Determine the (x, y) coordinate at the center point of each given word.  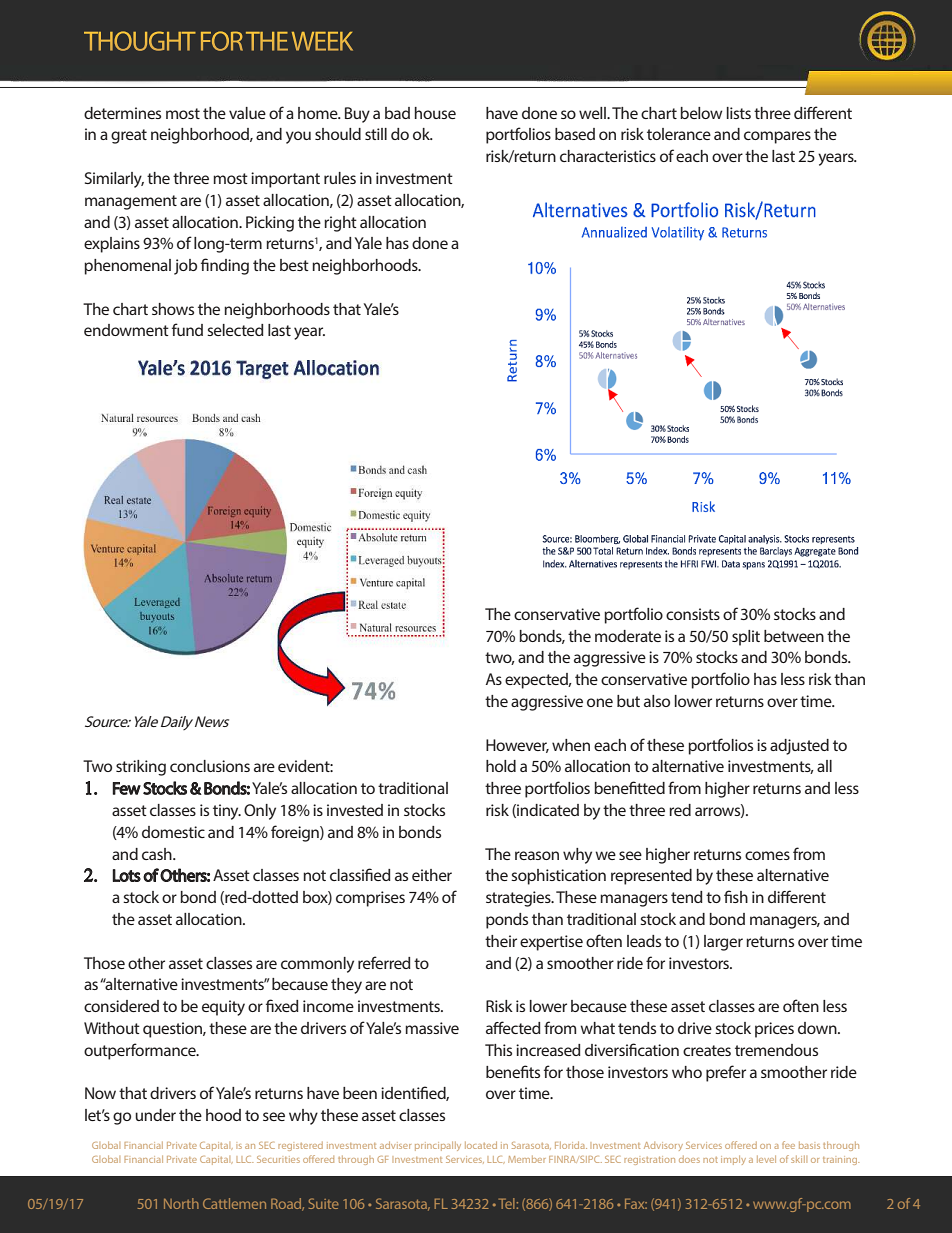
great (129, 136)
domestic (173, 832)
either (432, 875)
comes (767, 855)
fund (187, 329)
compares (777, 137)
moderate (628, 636)
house (435, 113)
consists (693, 614)
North (181, 1203)
